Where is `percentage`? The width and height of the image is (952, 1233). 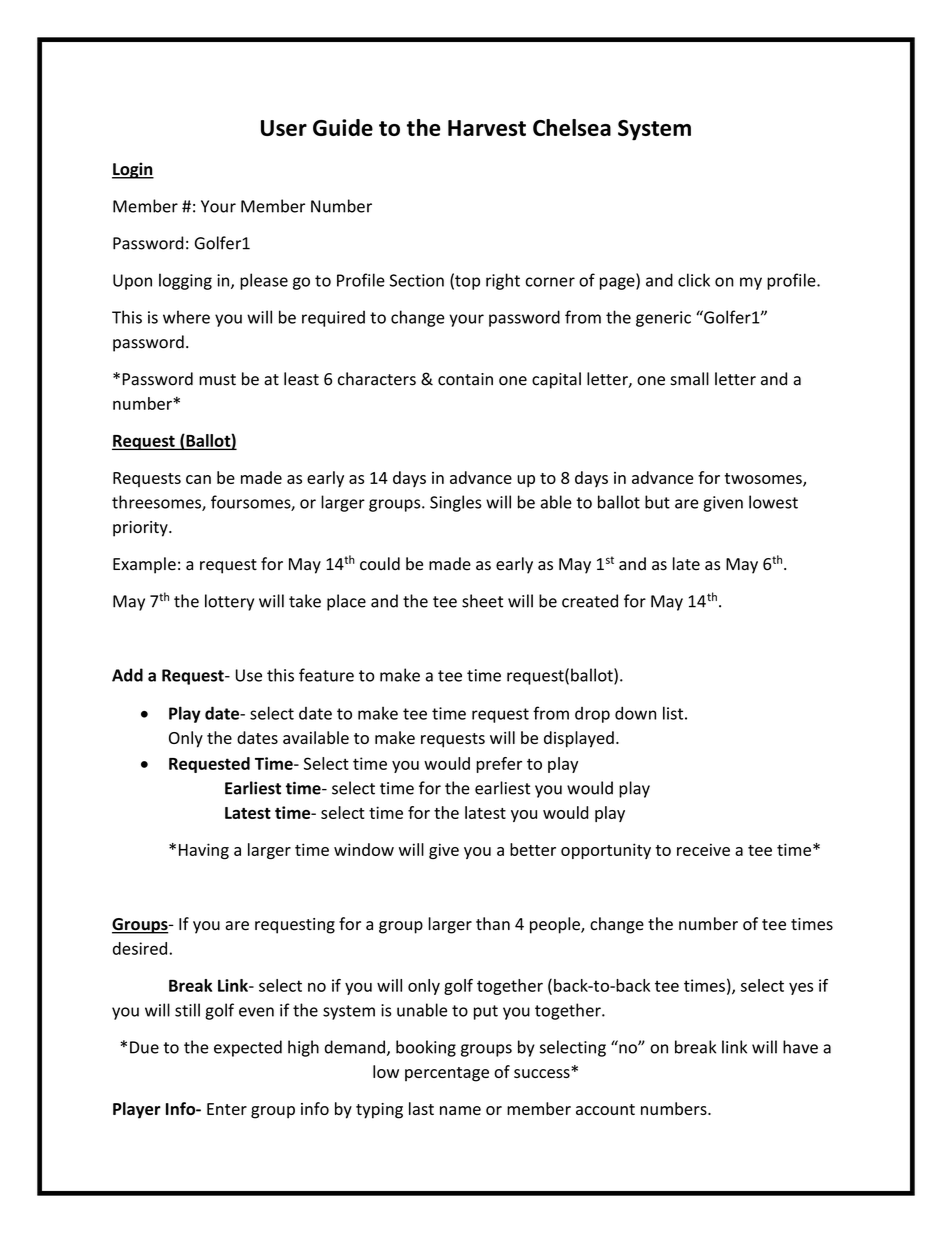 percentage is located at coordinates (447, 1074).
